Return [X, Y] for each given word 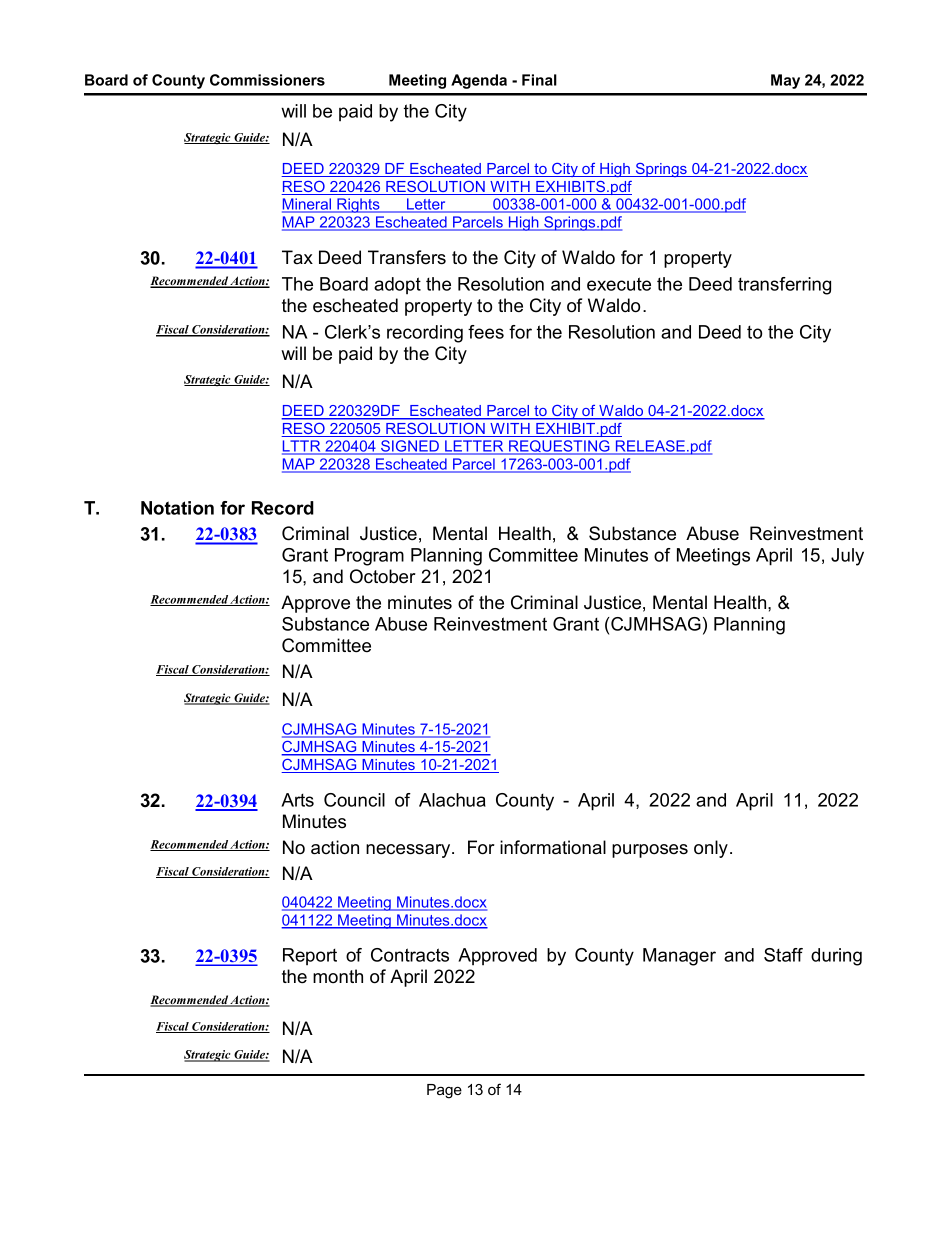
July [847, 557]
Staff [783, 955]
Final [539, 80]
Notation [177, 508]
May [785, 81]
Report [310, 956]
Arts [297, 800]
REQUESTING [559, 447]
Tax [297, 257]
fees [486, 332]
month [338, 976]
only [711, 849]
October [383, 576]
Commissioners [267, 80]
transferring [784, 286]
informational [553, 847]
